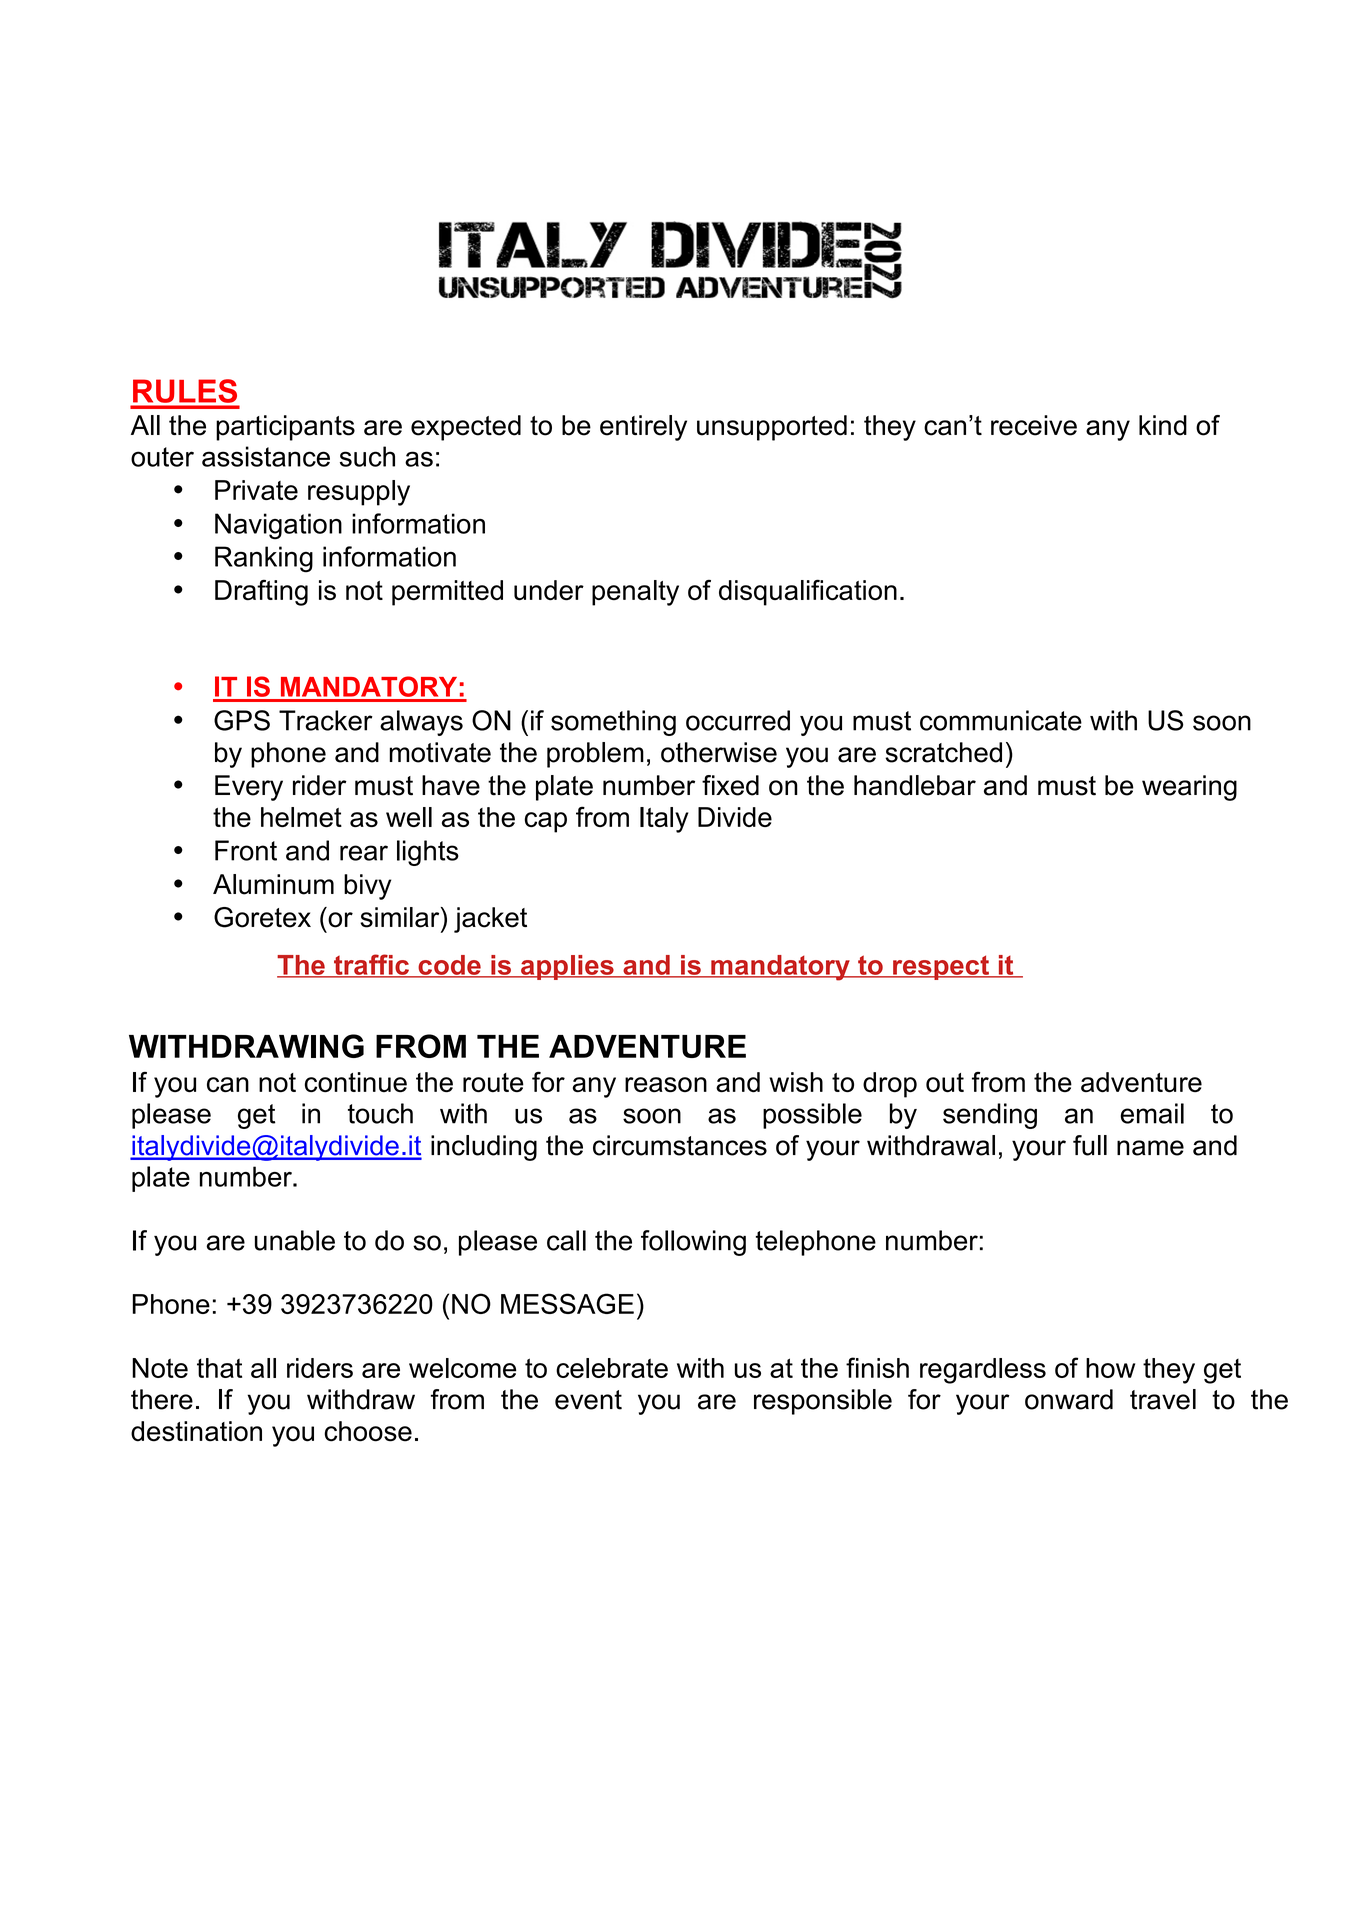 Image resolution: width=1363 pixels, height=1928 pixels. I want to click on penalty, so click(635, 593).
